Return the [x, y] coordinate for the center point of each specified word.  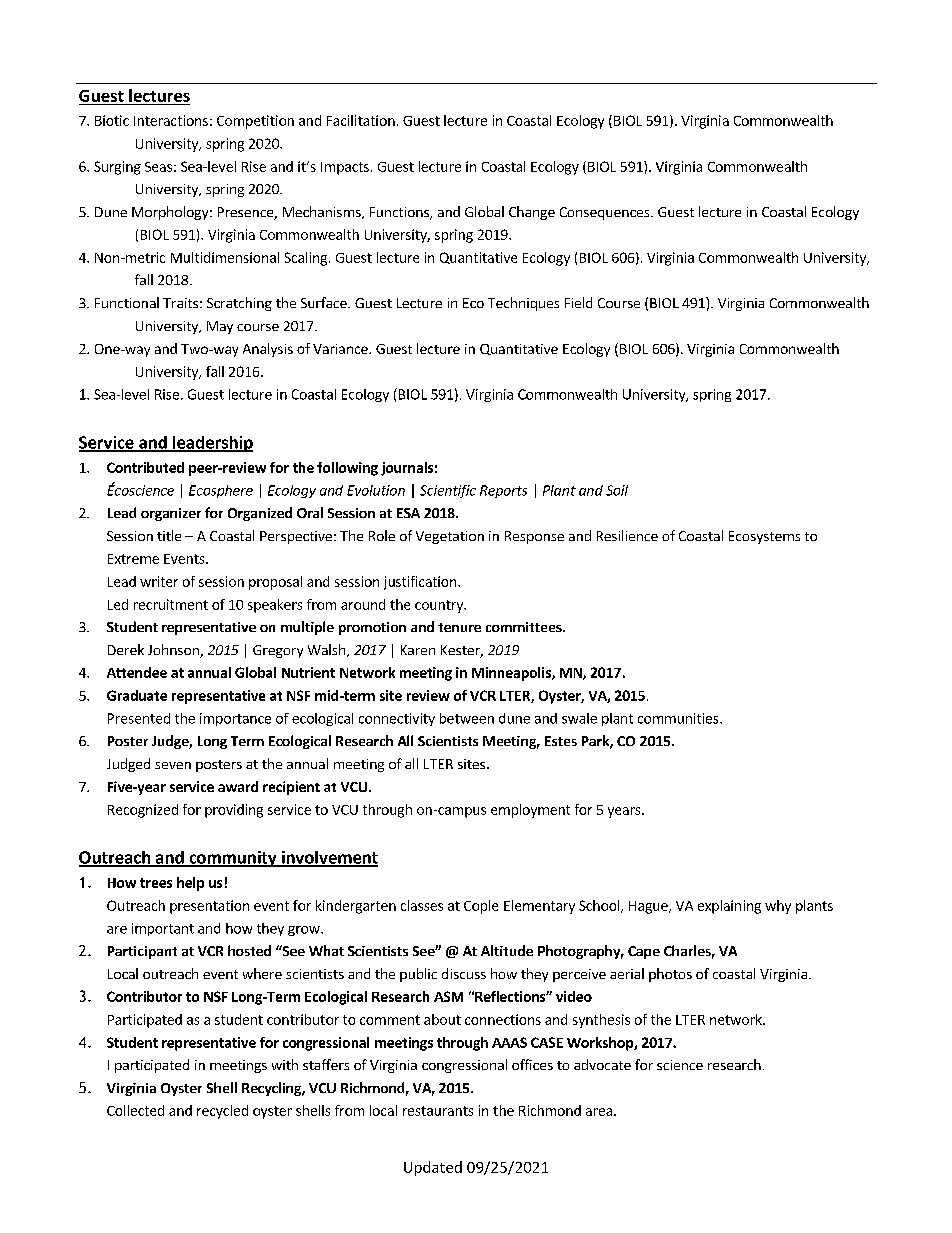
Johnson [174, 651]
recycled [222, 1112]
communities [679, 718]
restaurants [438, 1111]
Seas [158, 167]
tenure [459, 627]
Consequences [606, 213]
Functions [400, 213]
